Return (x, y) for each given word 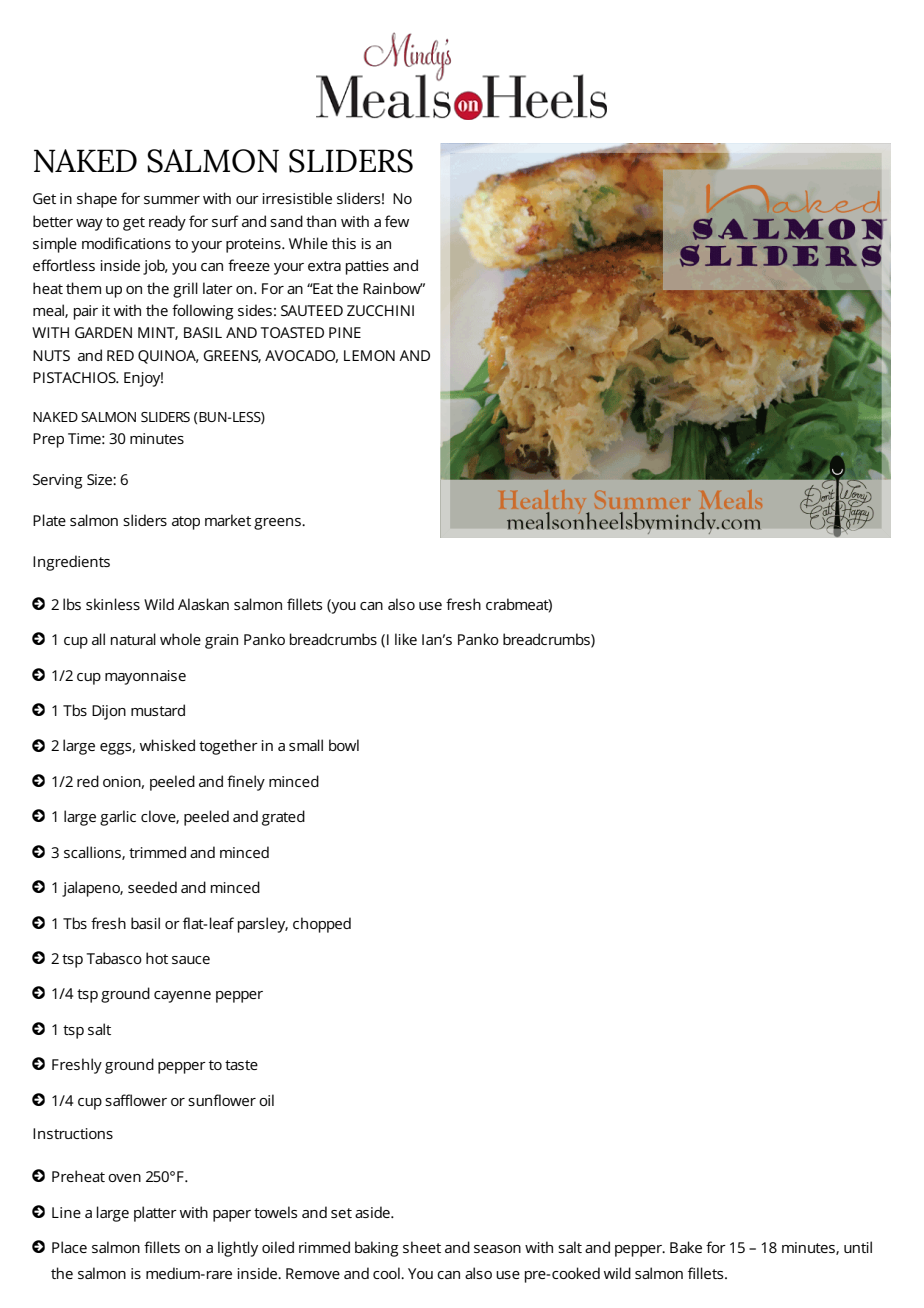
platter (155, 1214)
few (397, 221)
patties (367, 267)
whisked (167, 745)
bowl (344, 745)
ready (167, 223)
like (406, 639)
